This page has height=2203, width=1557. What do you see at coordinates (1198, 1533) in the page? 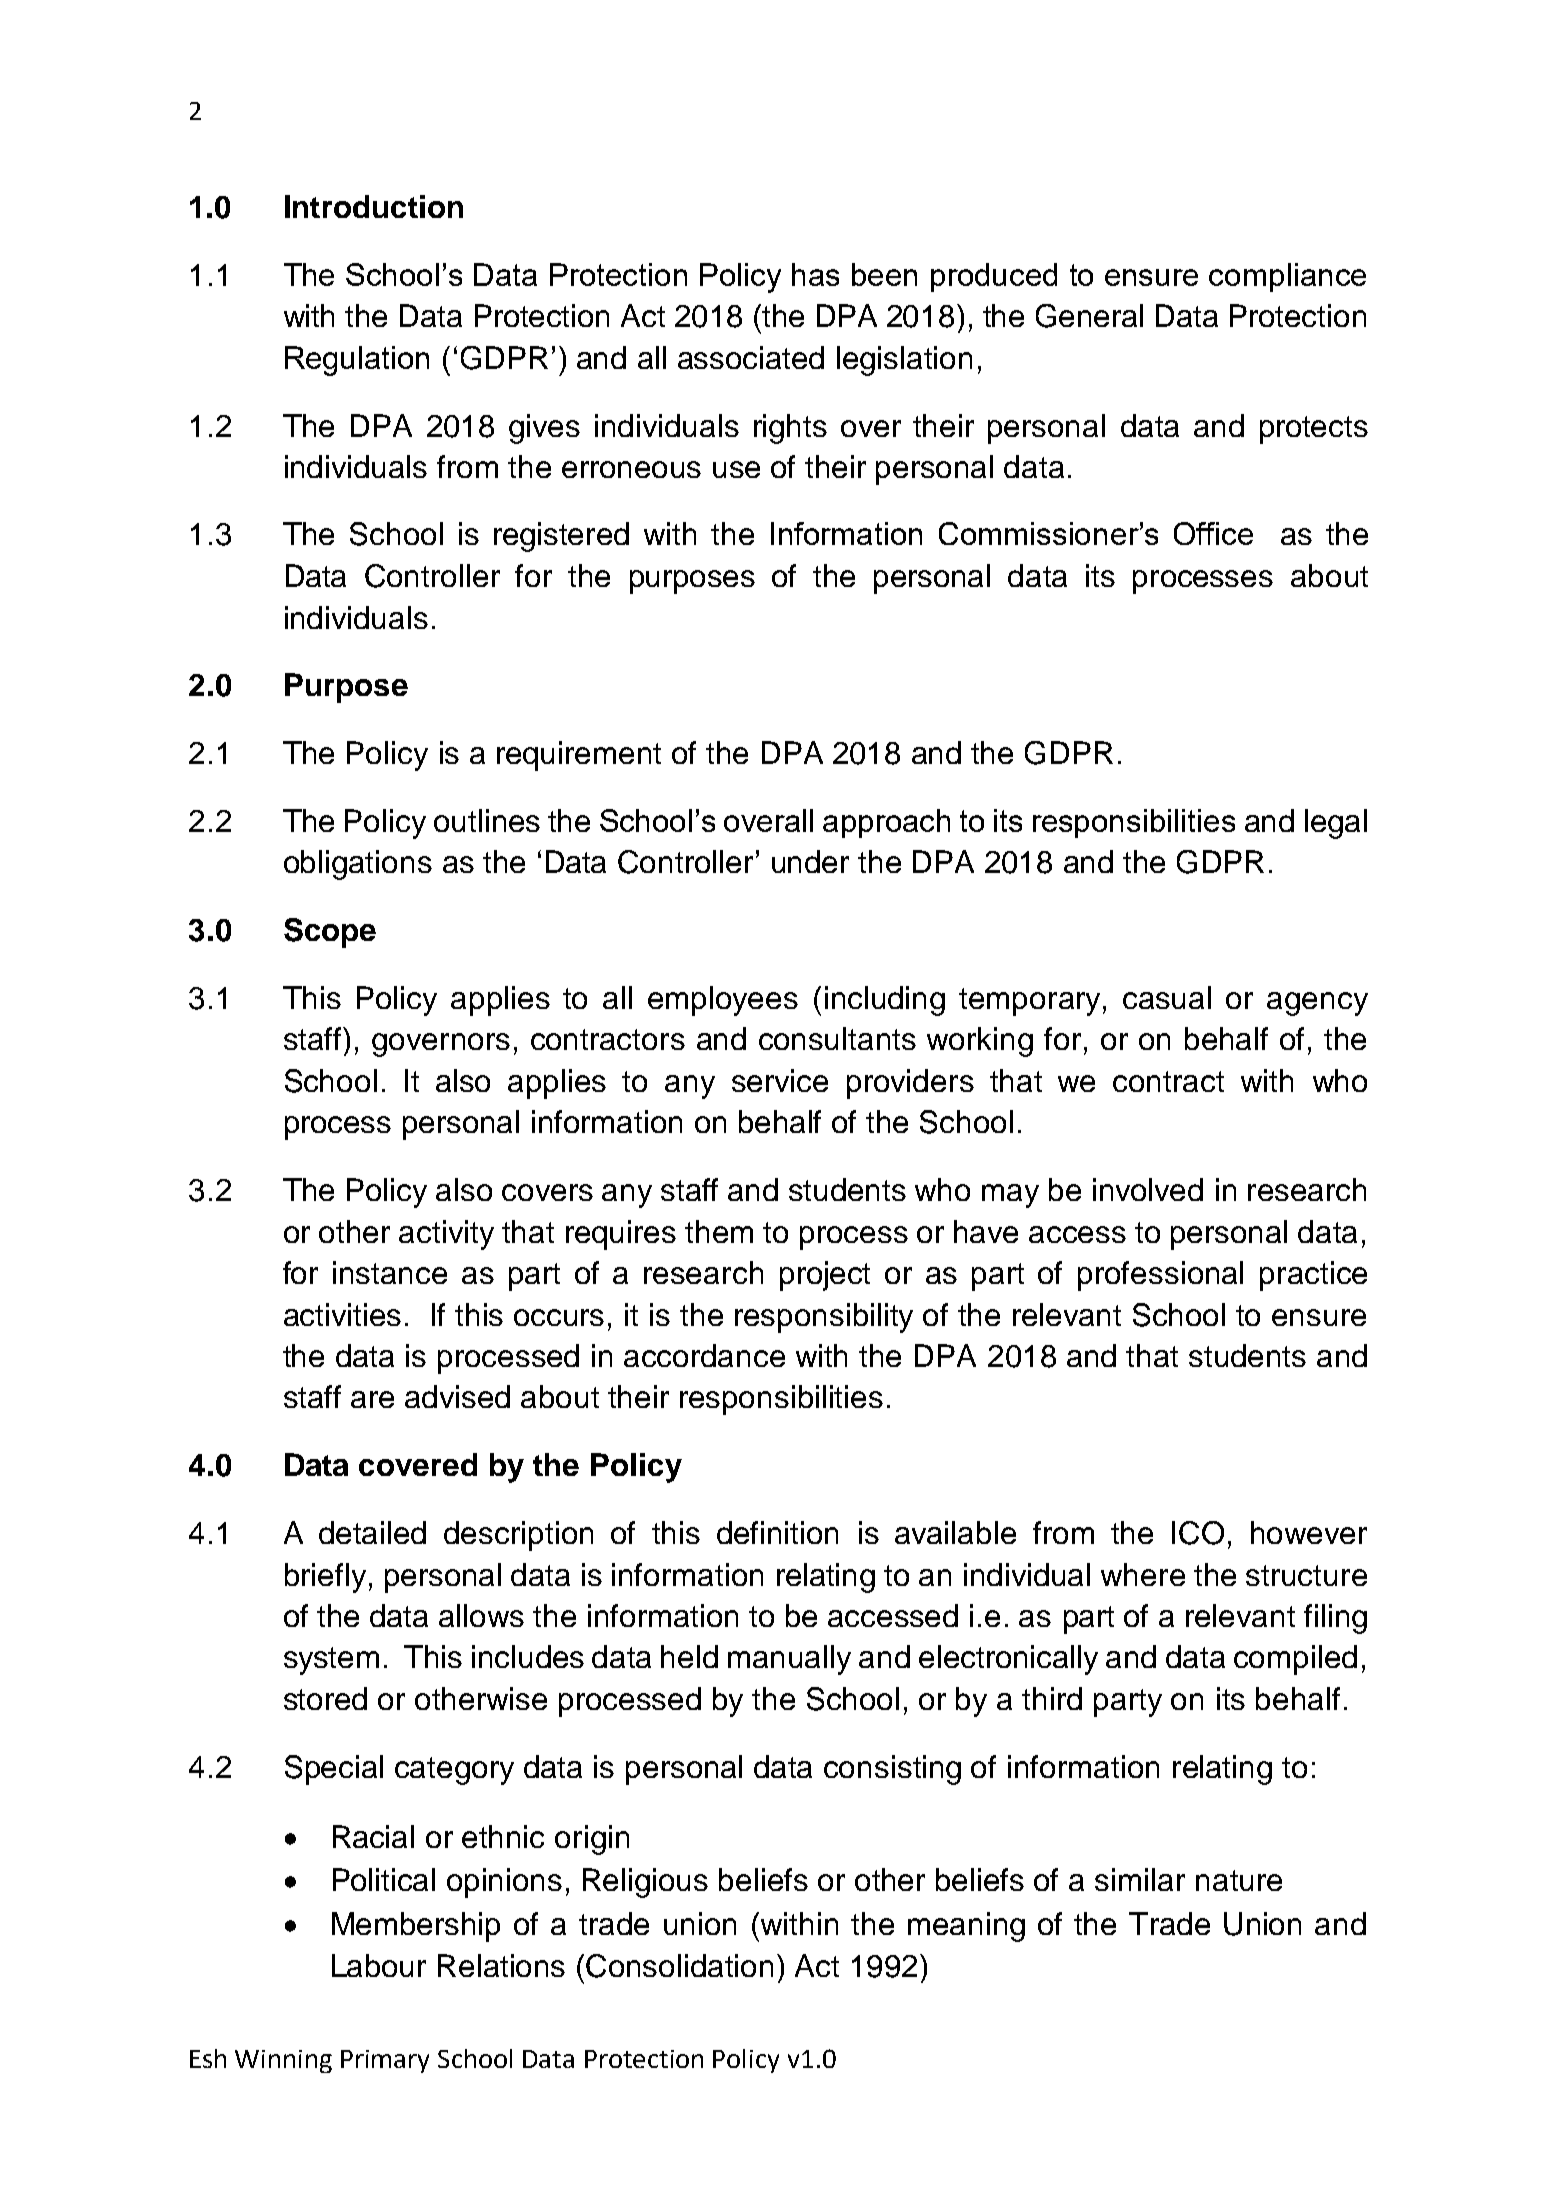
I see `ICO` at bounding box center [1198, 1533].
